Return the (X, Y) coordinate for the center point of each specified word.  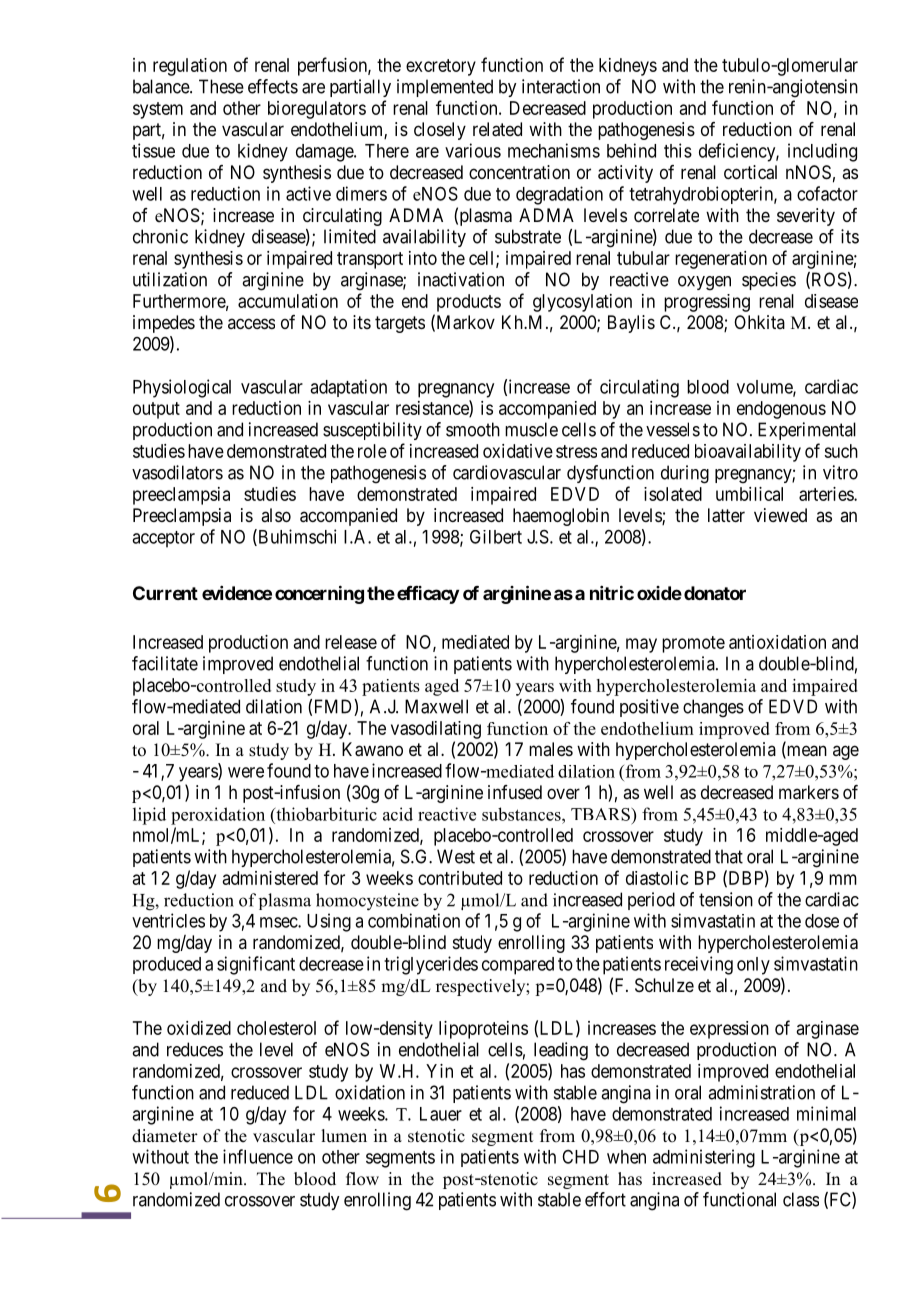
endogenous (781, 410)
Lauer (441, 1114)
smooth (473, 429)
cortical (750, 172)
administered (270, 878)
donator (715, 593)
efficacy (428, 595)
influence (258, 1156)
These (221, 86)
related (497, 129)
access (251, 323)
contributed (460, 878)
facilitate (165, 663)
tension (726, 899)
